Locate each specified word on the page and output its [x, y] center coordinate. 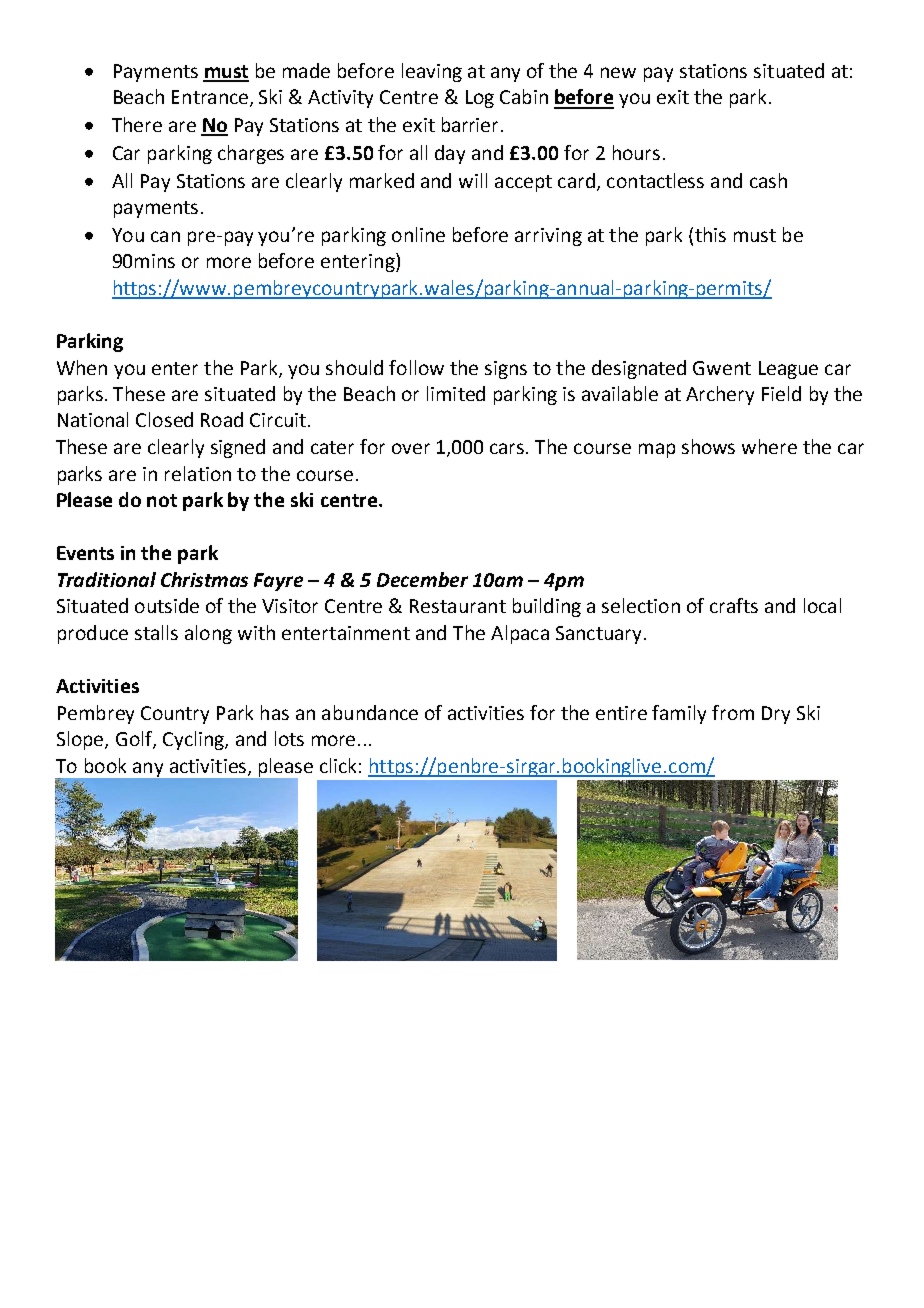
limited [456, 393]
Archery [720, 395]
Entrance [211, 98]
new [618, 72]
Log [480, 99]
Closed [164, 419]
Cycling [194, 740]
